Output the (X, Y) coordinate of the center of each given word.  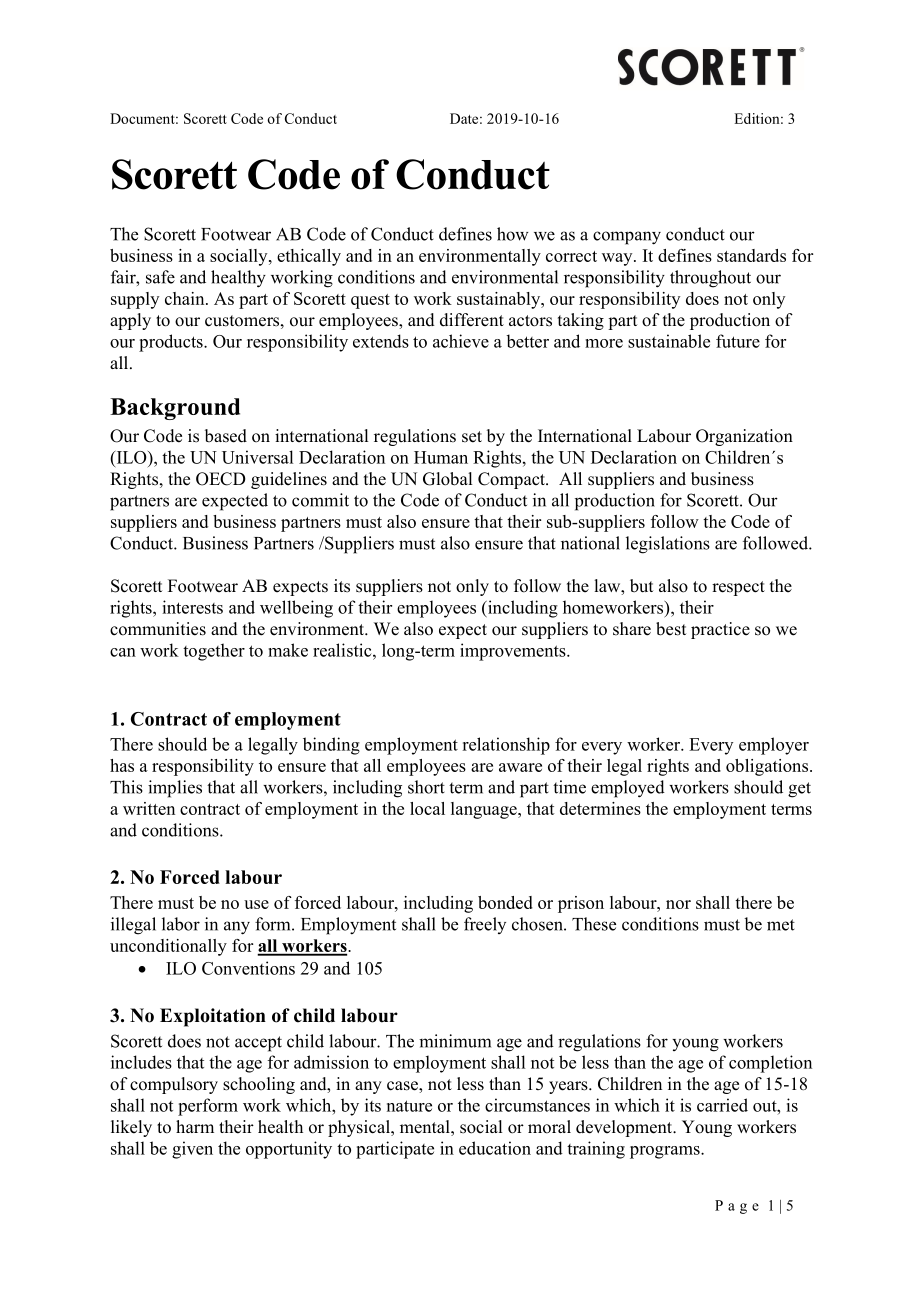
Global (447, 479)
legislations (668, 545)
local (427, 808)
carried (722, 1105)
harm (195, 1126)
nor (678, 904)
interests (192, 607)
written (149, 808)
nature (409, 1106)
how (513, 234)
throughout (710, 279)
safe (160, 277)
